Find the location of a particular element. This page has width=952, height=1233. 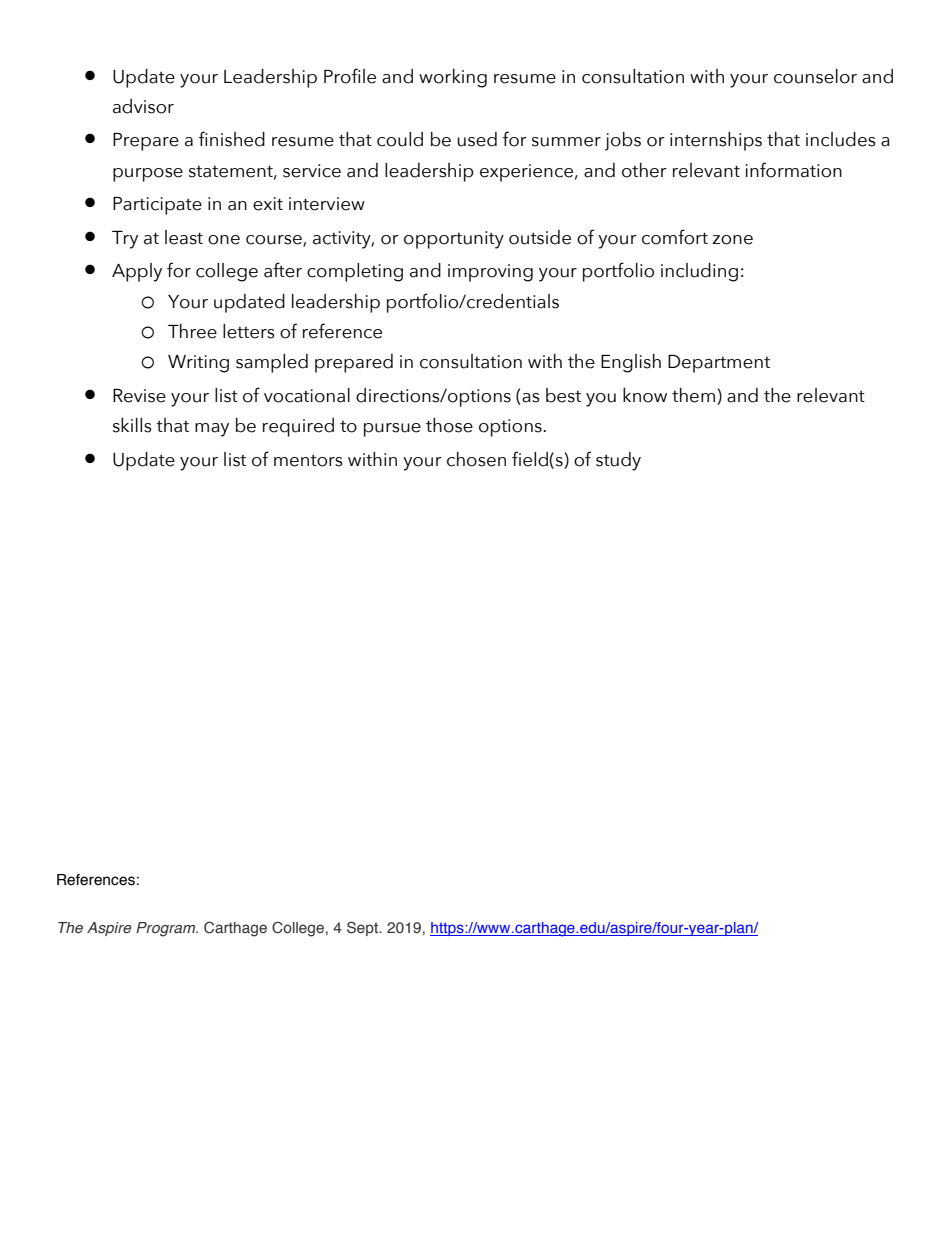

mentors is located at coordinates (308, 461).
